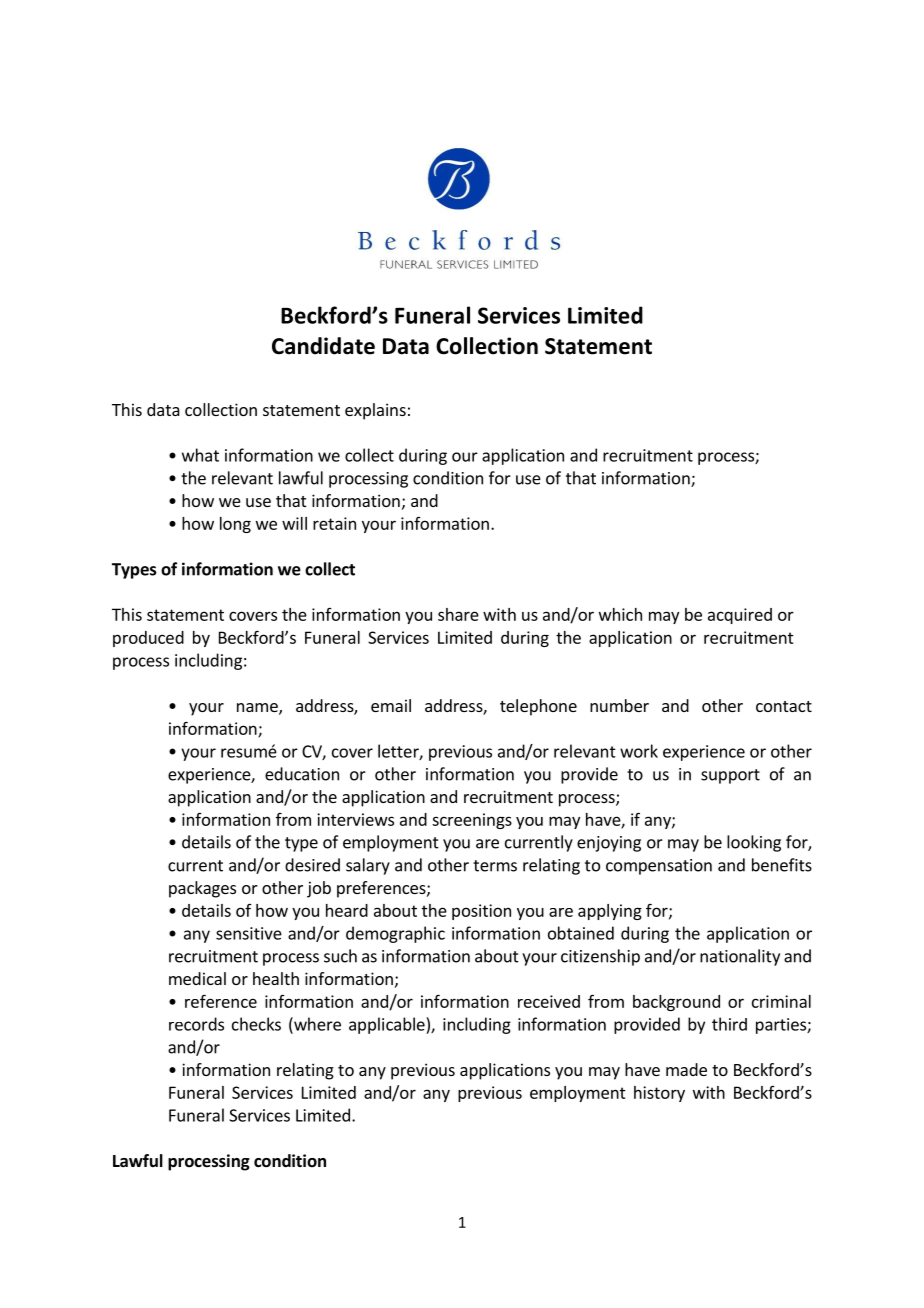 This document has height=1308, width=924. Describe the element at coordinates (784, 706) in the document. I see `contact` at that location.
